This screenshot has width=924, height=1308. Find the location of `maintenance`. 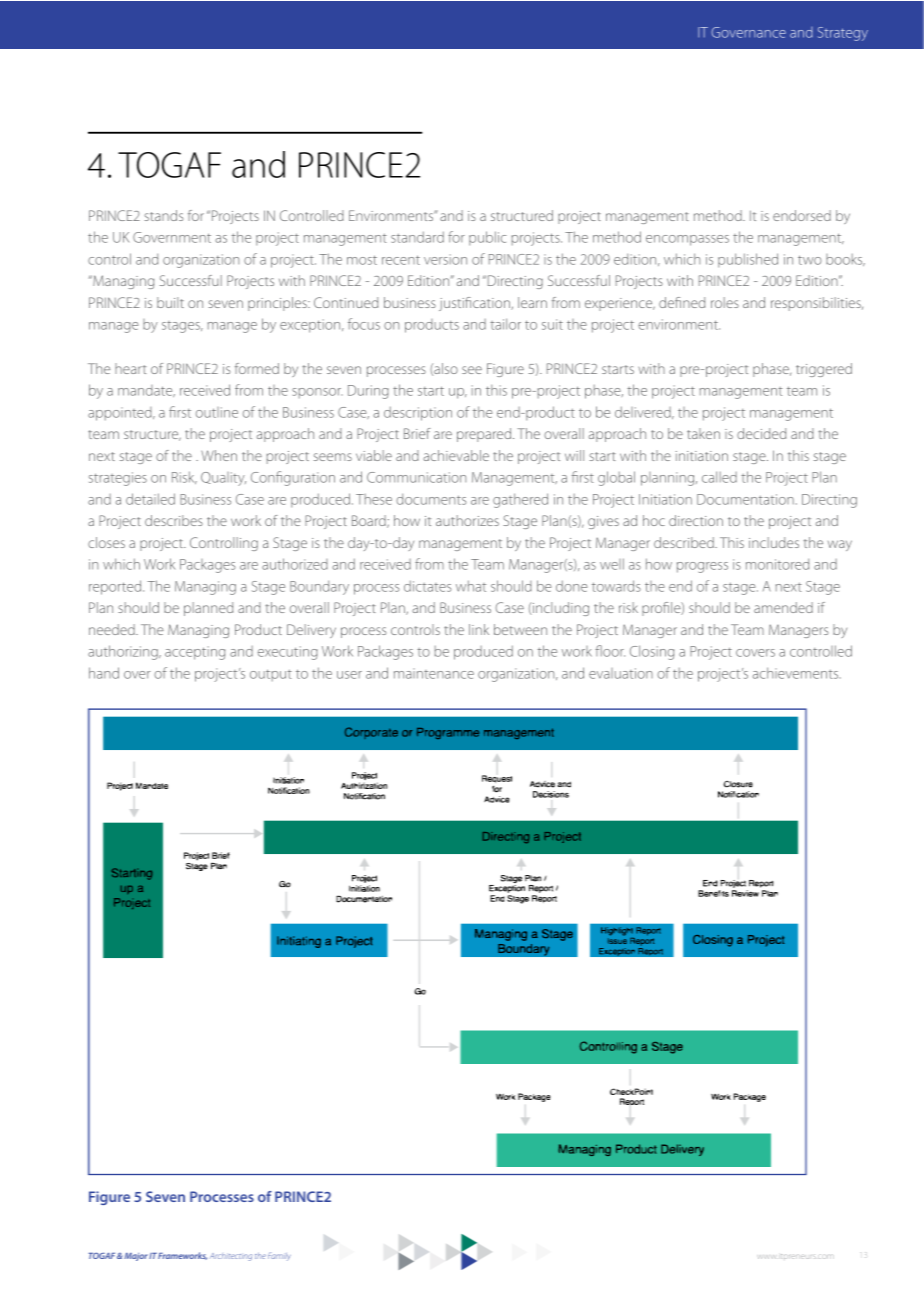

maintenance is located at coordinates (434, 673).
